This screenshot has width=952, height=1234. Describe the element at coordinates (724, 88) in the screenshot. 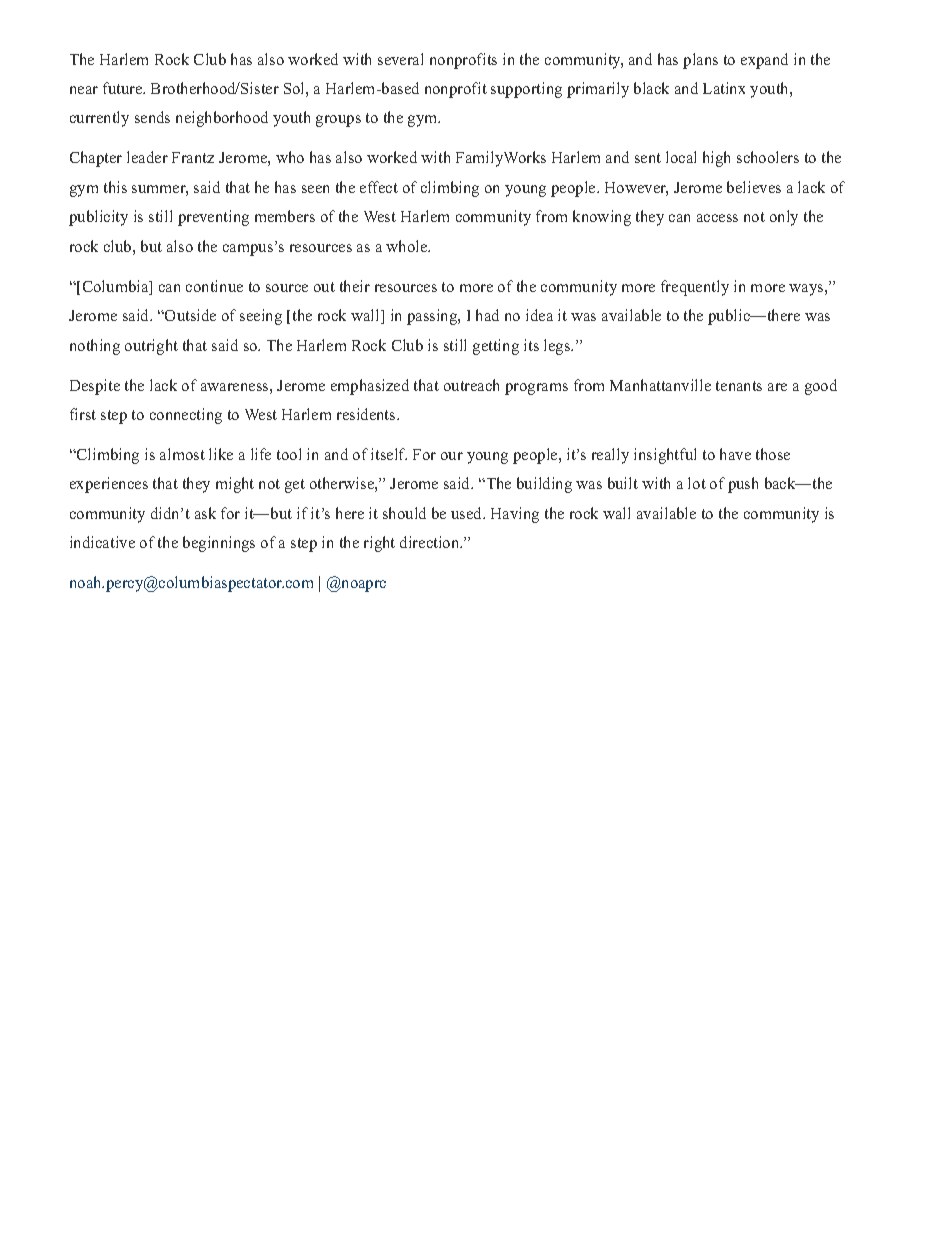

I see `Latinx` at that location.
